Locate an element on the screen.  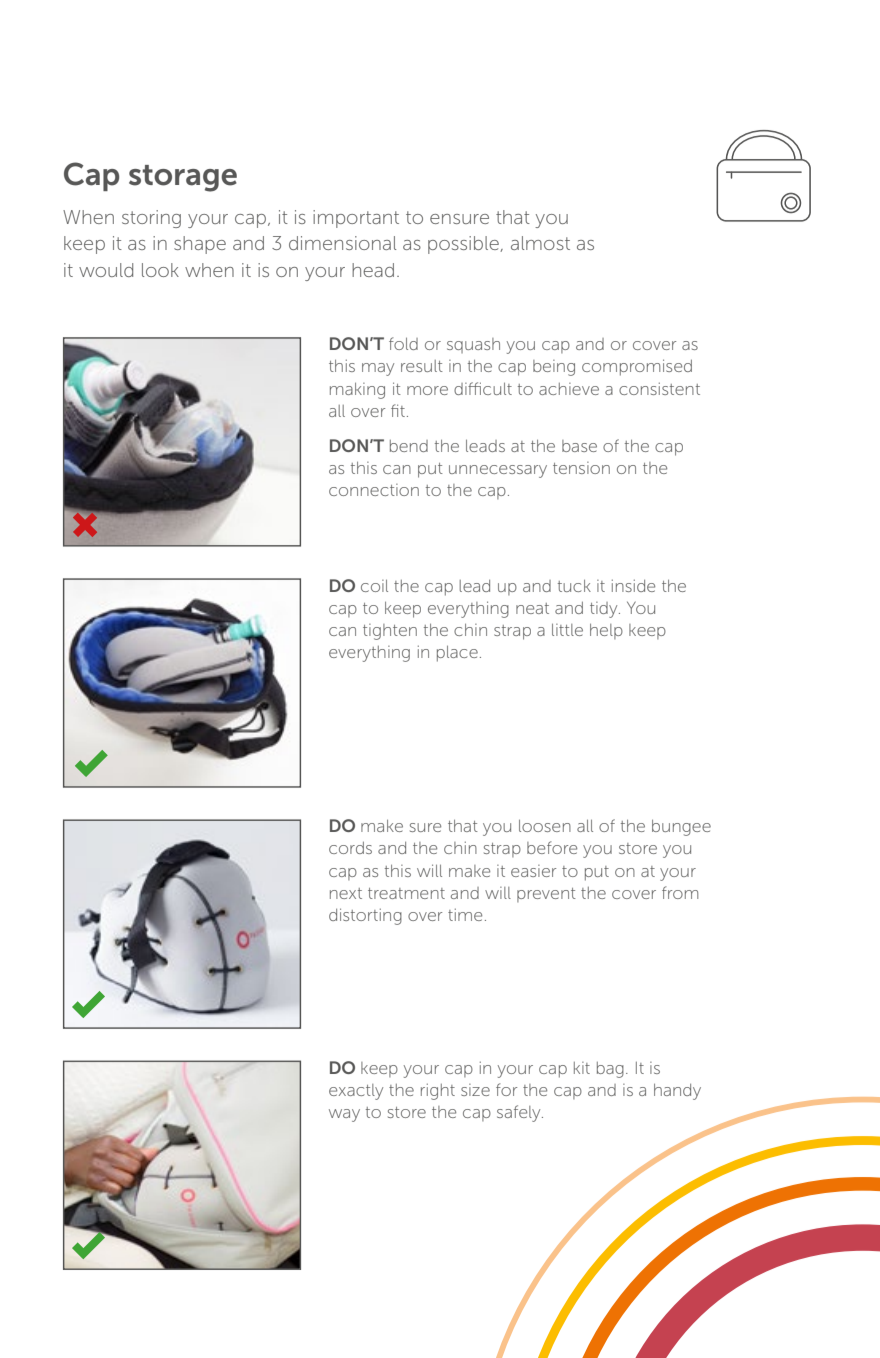
help is located at coordinates (606, 631).
